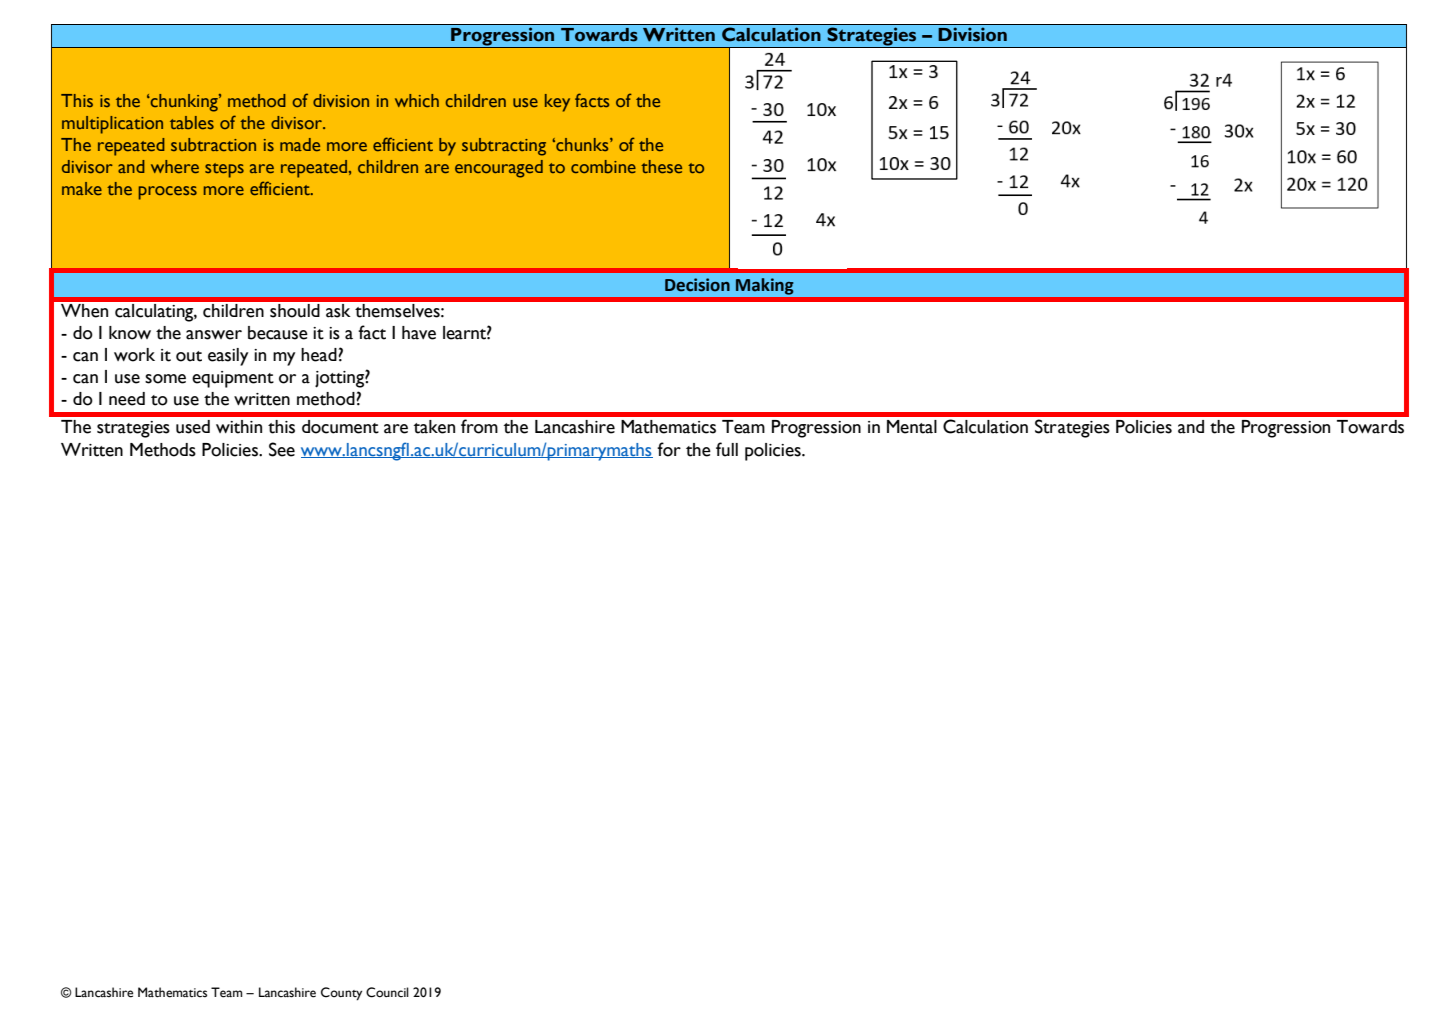  Describe the element at coordinates (192, 122) in the image. I see `tables` at that location.
